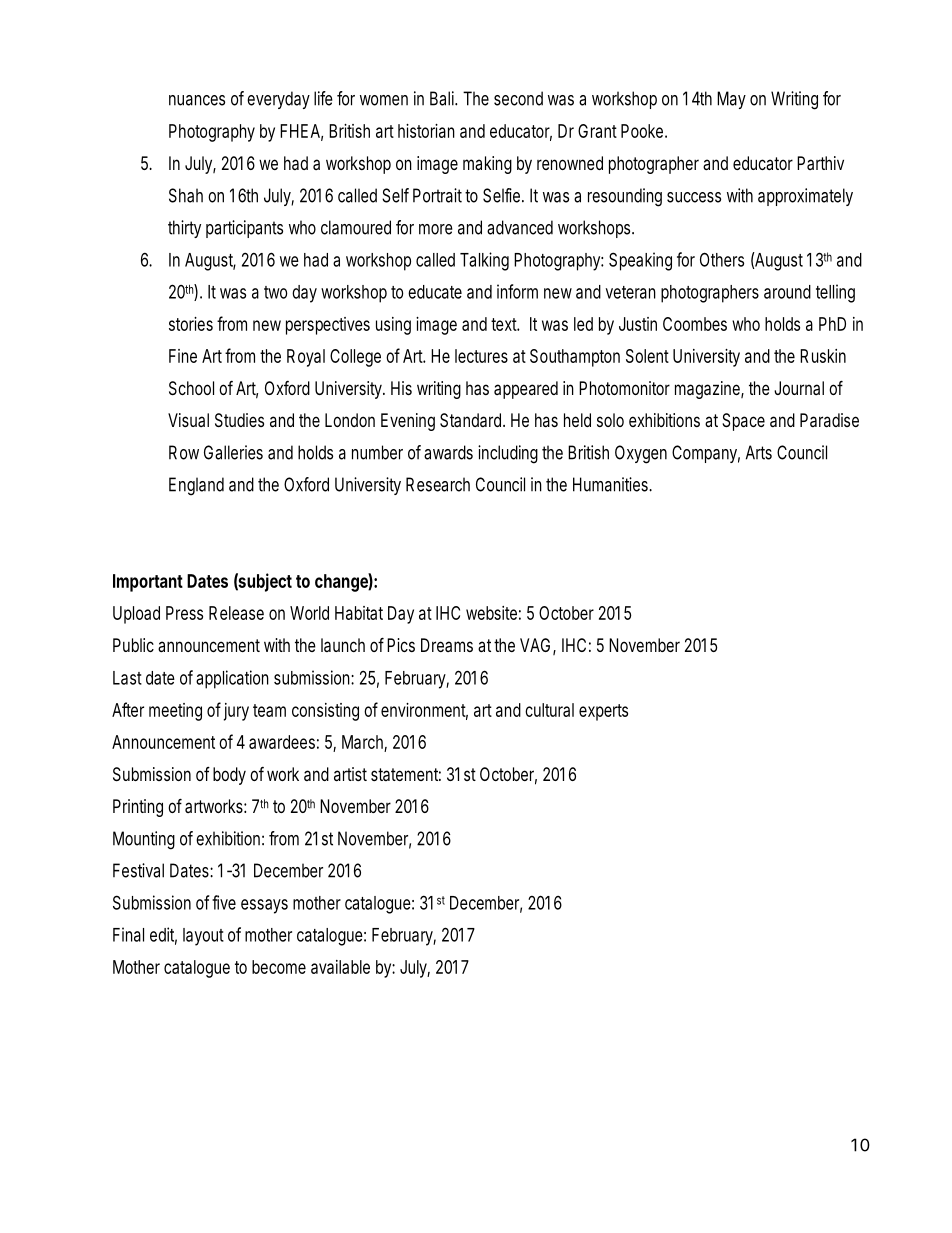 The width and height of the screenshot is (952, 1233). What do you see at coordinates (787, 292) in the screenshot?
I see `around` at bounding box center [787, 292].
